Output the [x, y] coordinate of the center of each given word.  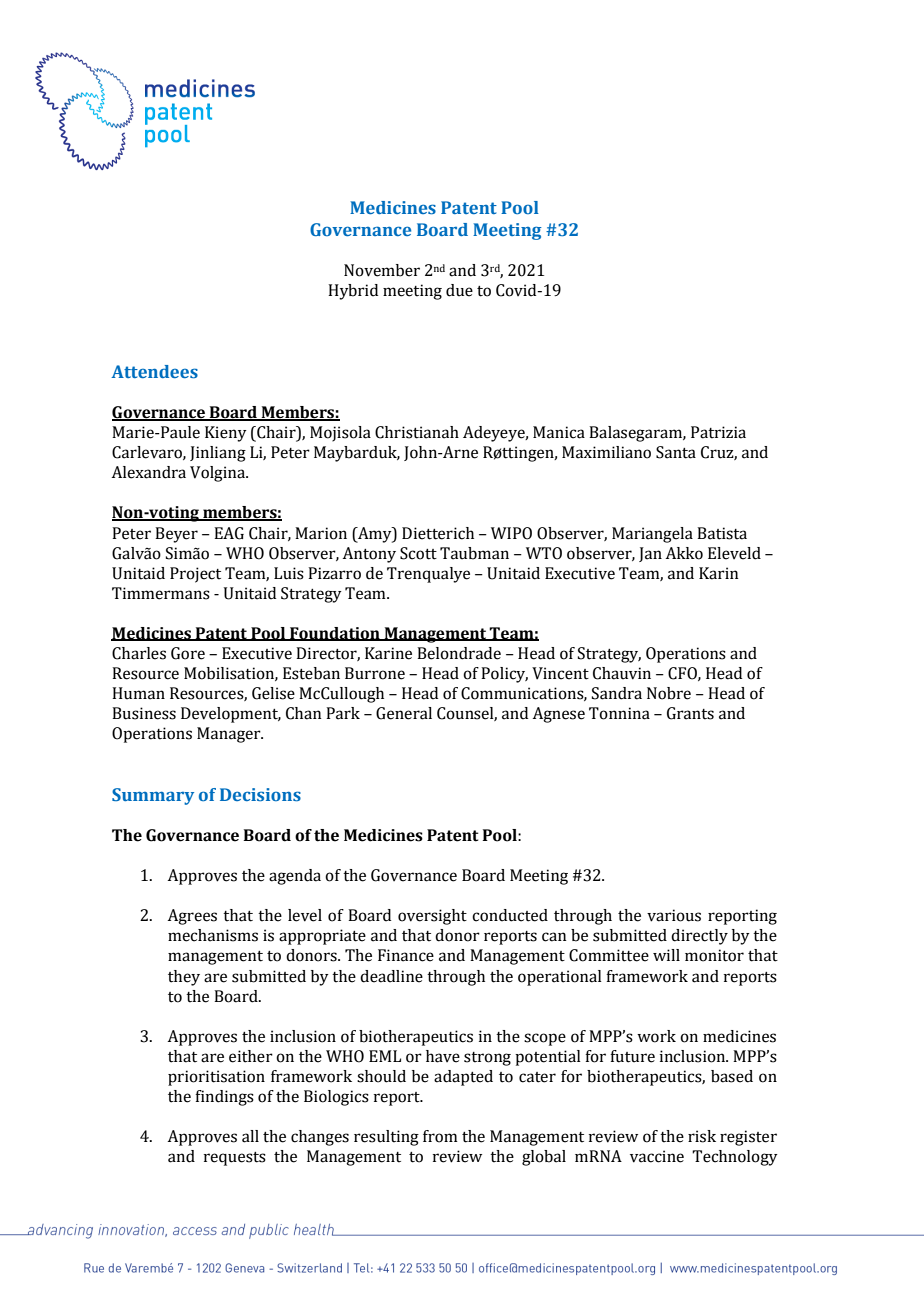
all [250, 1136]
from [440, 1136]
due [459, 290]
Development [231, 715]
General [404, 713]
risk [702, 1136]
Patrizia [718, 432]
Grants [690, 713]
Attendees [154, 372]
